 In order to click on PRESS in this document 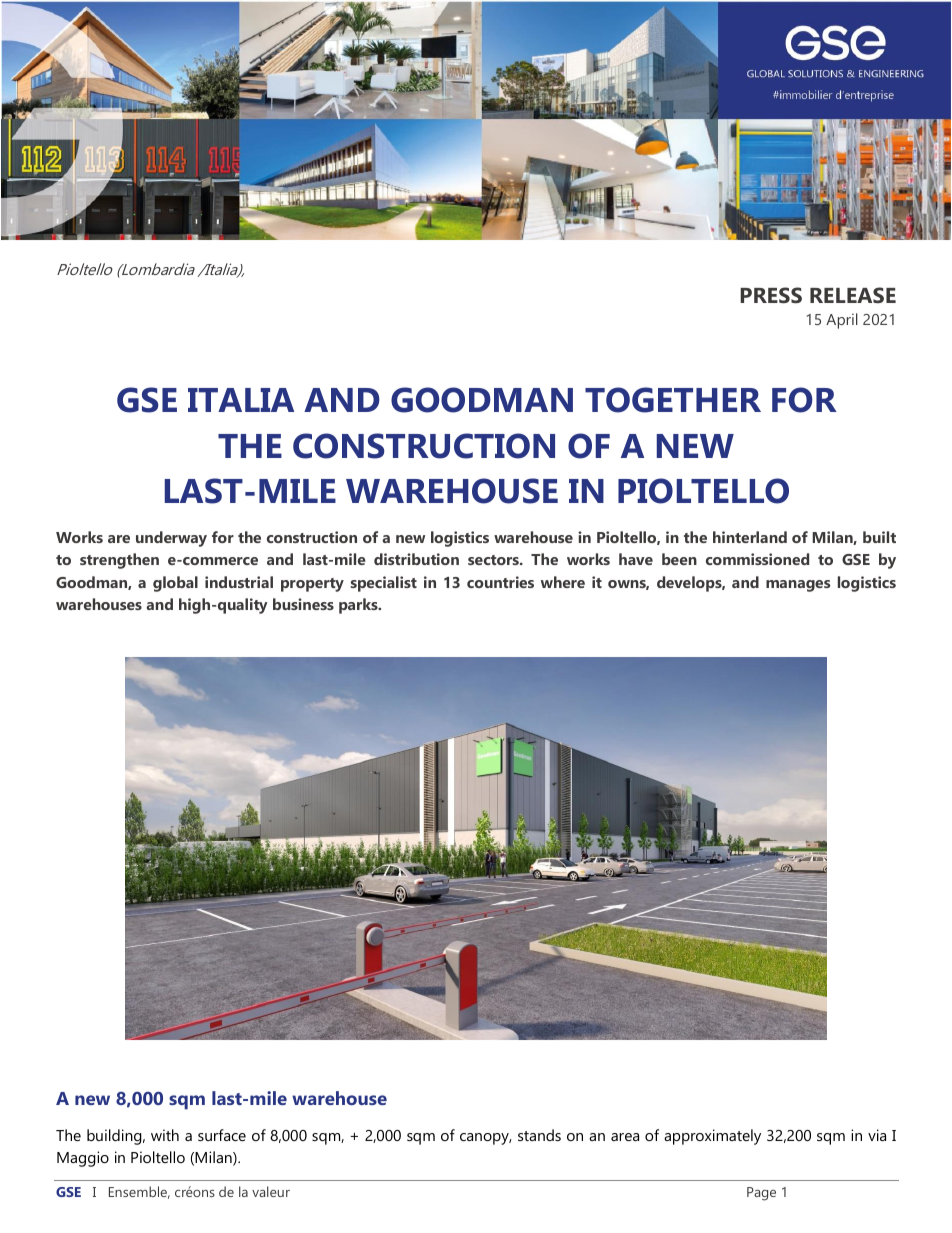, I will do `click(771, 295)`.
